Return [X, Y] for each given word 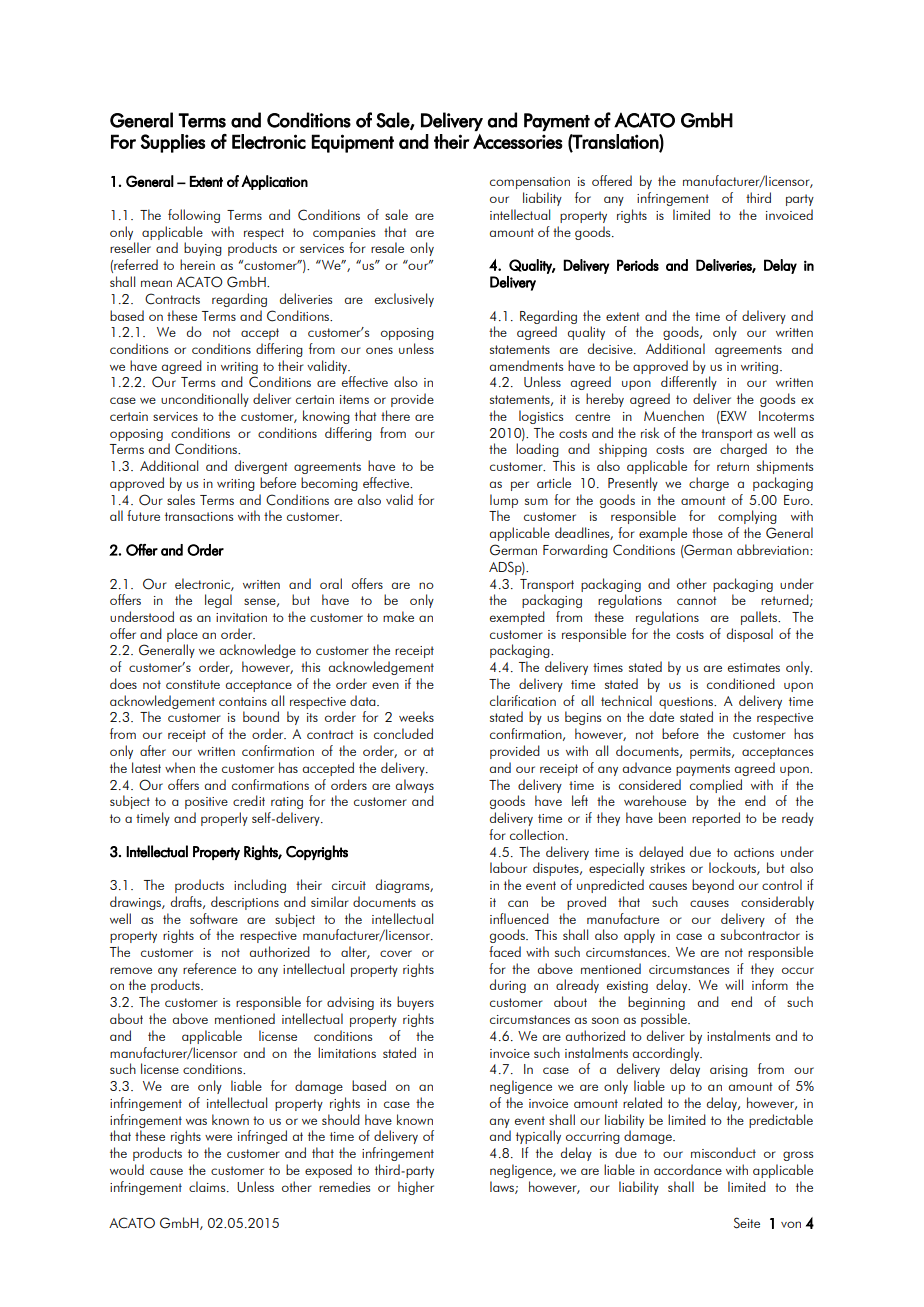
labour [508, 867]
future [143, 515]
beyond [713, 886]
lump [504, 501]
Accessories [518, 141]
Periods [638, 265]
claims [208, 1186]
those [707, 532]
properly [224, 819]
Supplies [173, 143]
